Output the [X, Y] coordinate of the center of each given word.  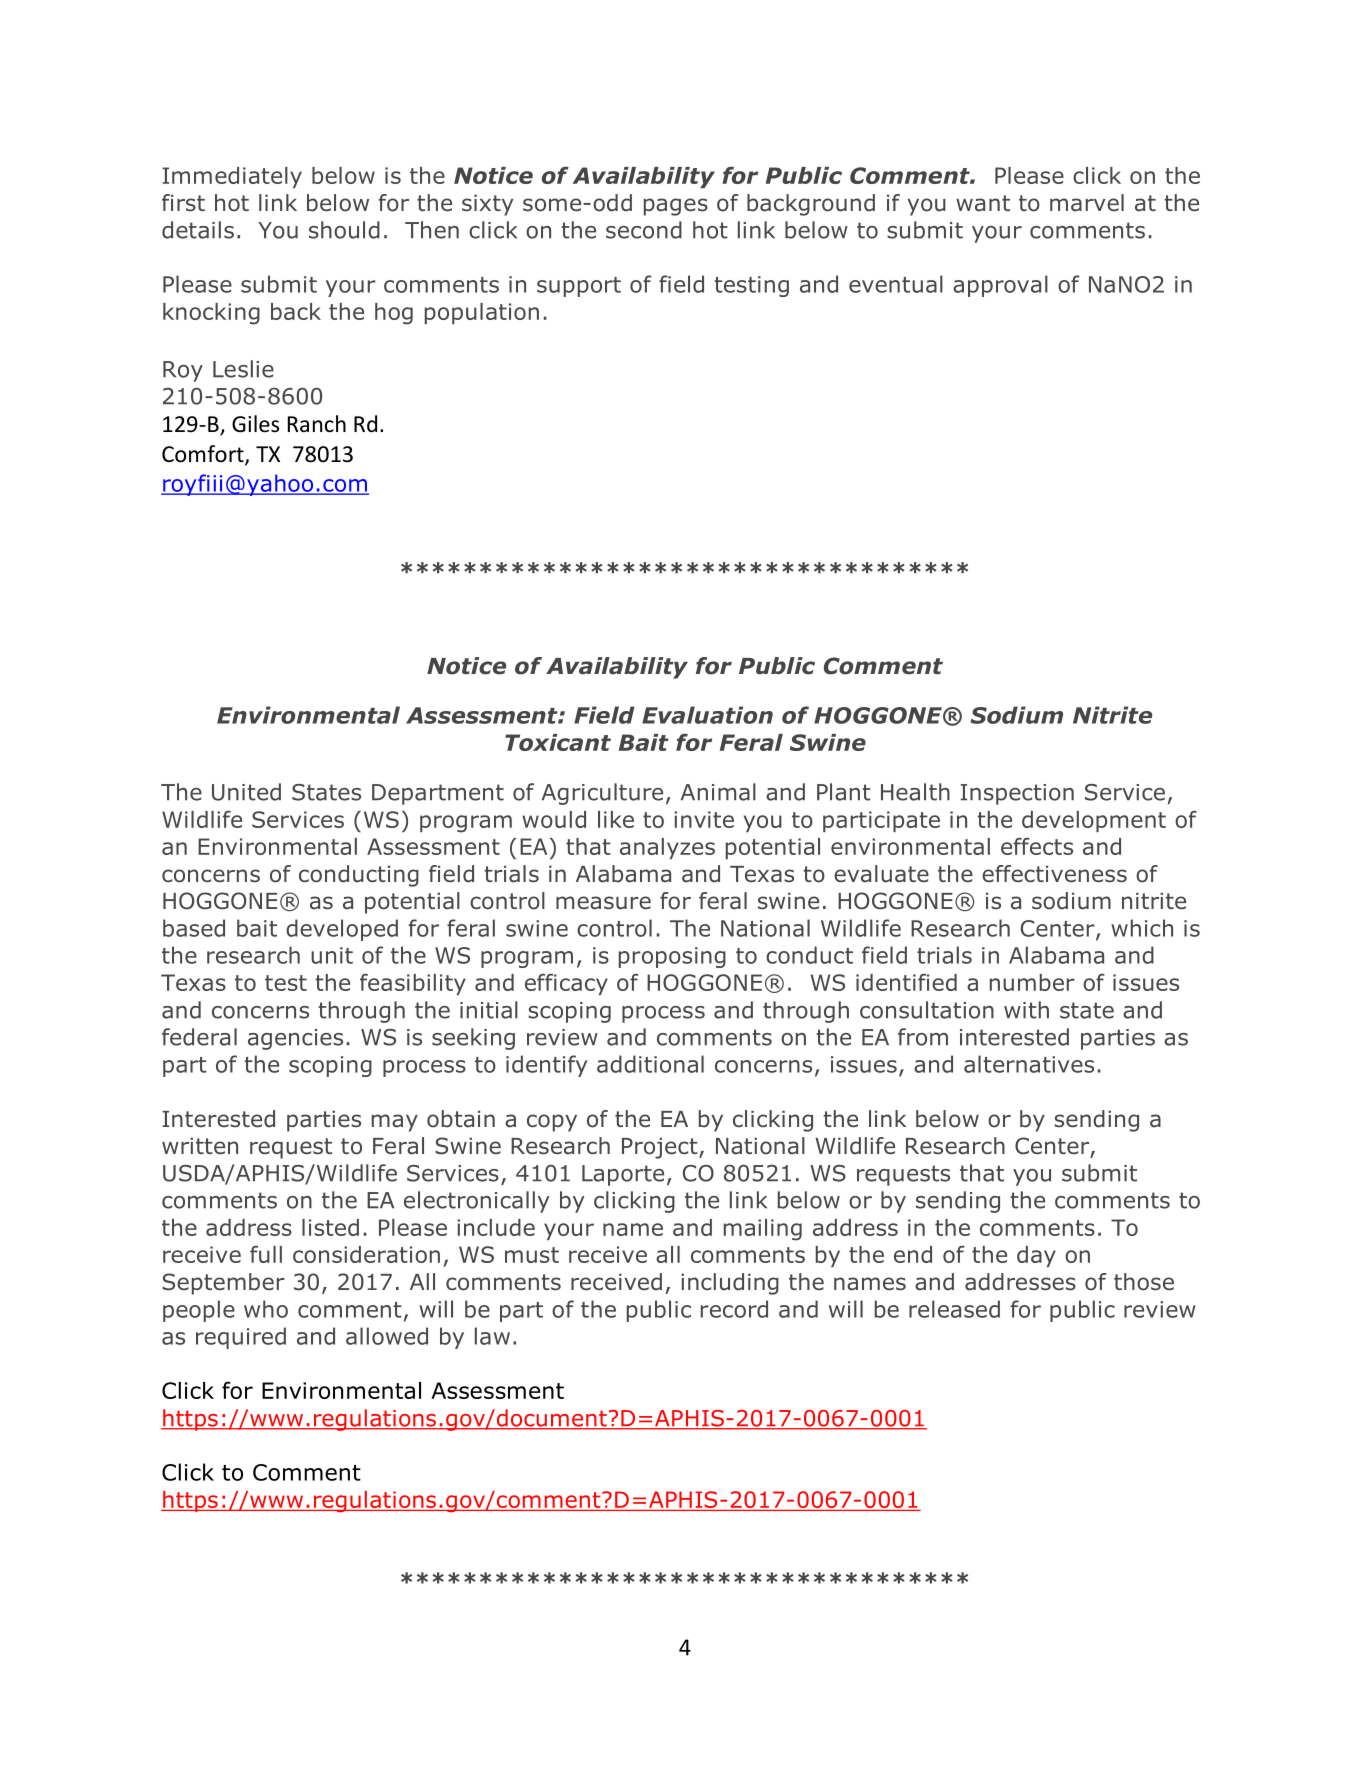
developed [342, 930]
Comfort [204, 455]
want [983, 203]
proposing [672, 957]
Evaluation [707, 715]
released [954, 1309]
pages [676, 207]
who [266, 1309]
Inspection [1017, 794]
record [734, 1309]
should [344, 230]
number [1032, 982]
